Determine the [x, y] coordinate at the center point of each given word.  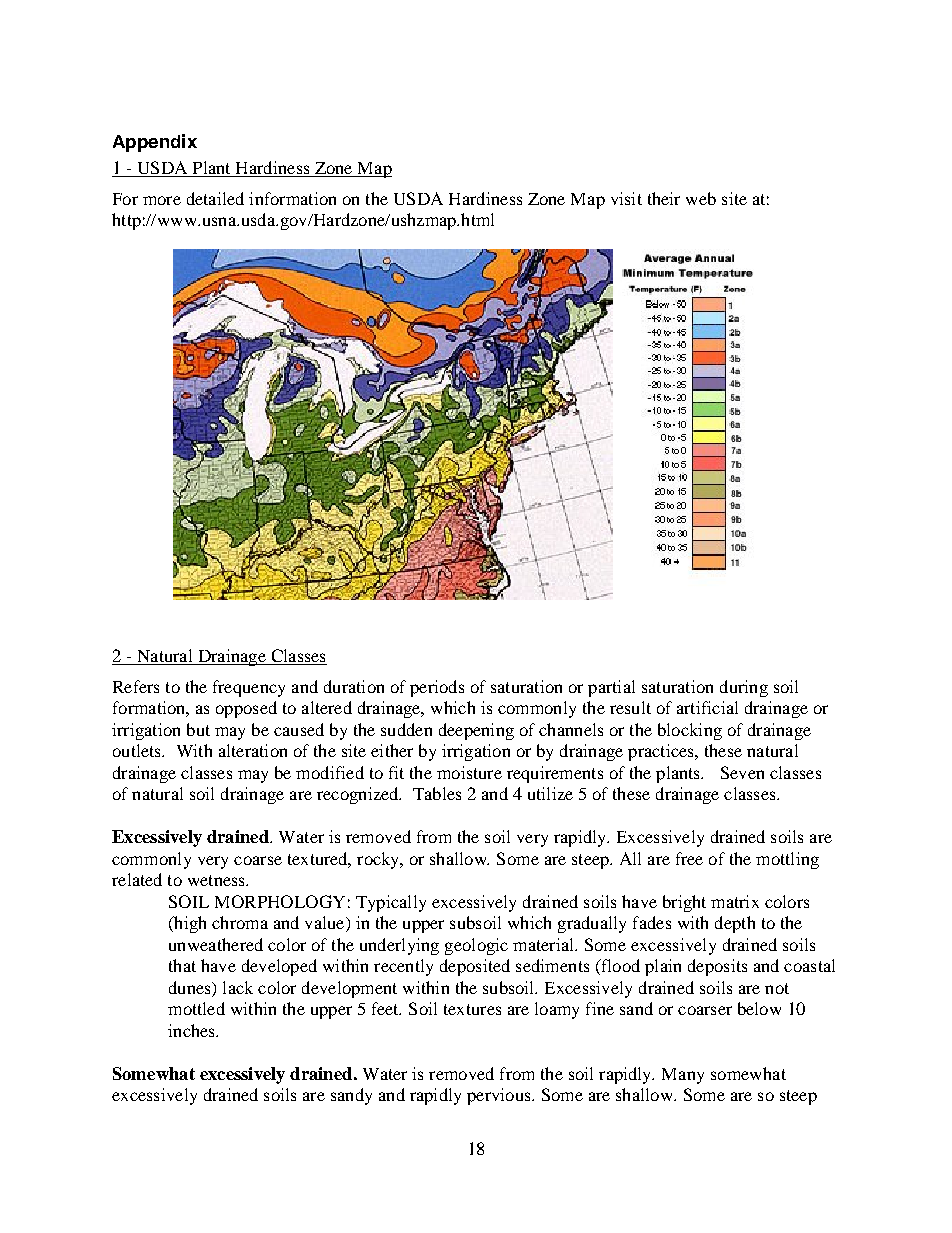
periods [437, 688]
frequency [249, 688]
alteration [253, 750]
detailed [215, 198]
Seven [742, 772]
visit [626, 198]
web [701, 198]
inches [192, 1030]
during [744, 688]
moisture [469, 772]
